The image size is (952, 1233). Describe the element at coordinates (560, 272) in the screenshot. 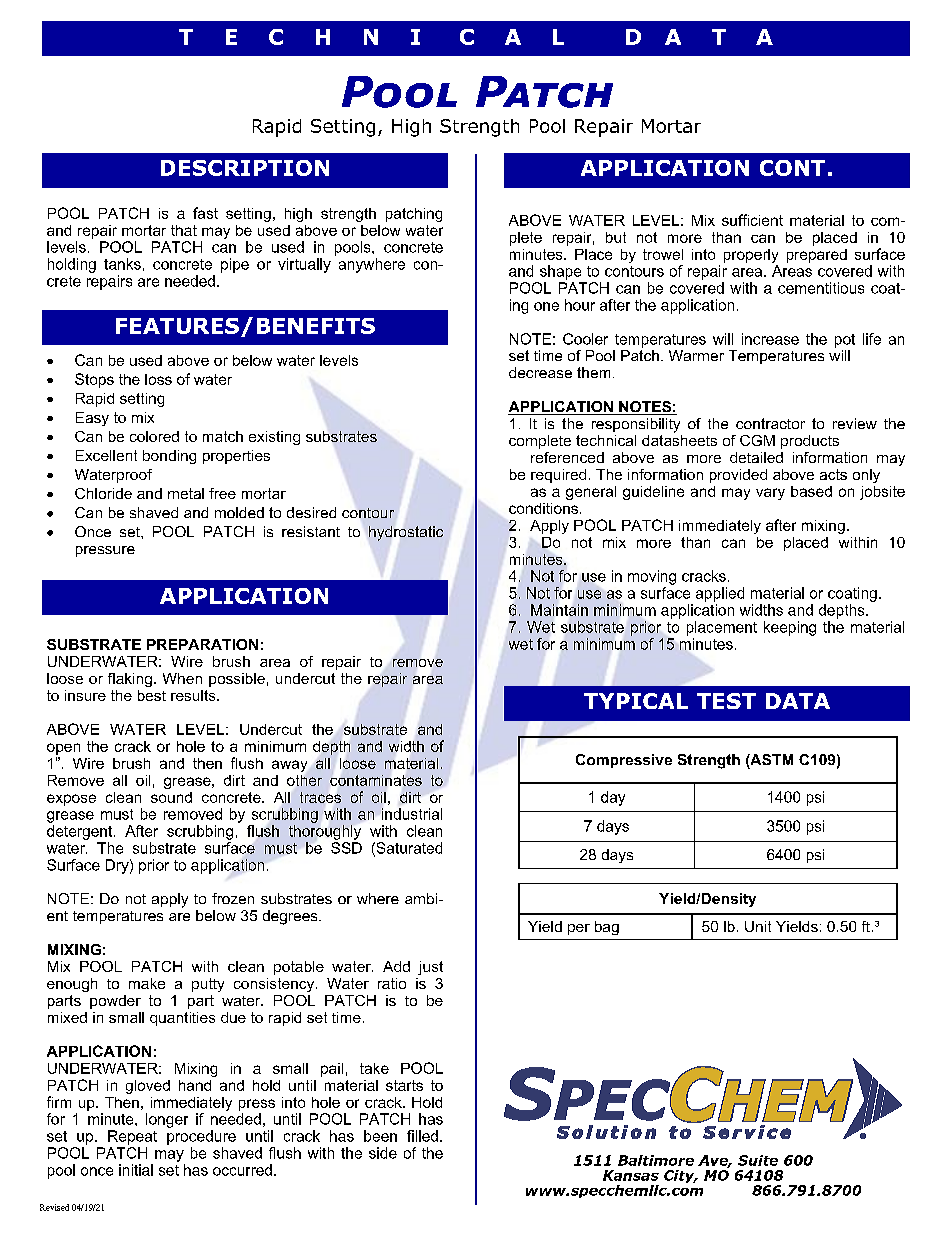

I see `shape` at that location.
